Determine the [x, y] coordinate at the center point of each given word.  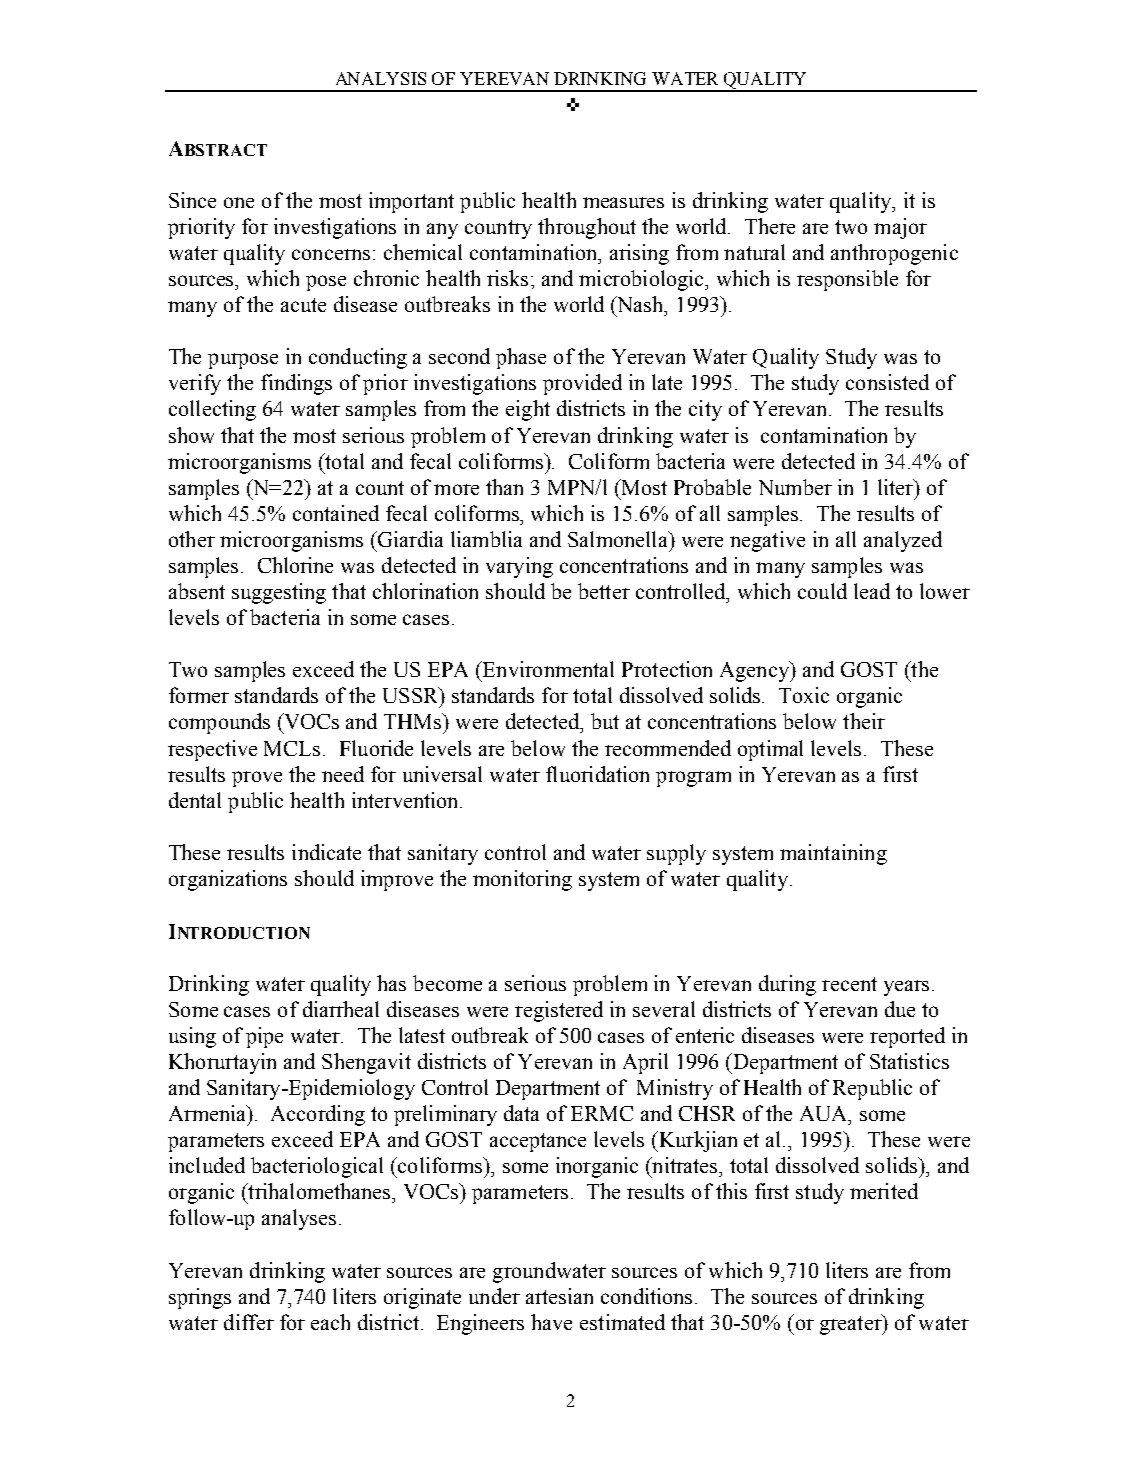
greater [852, 1324]
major [900, 228]
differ [249, 1322]
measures [623, 202]
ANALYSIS [381, 78]
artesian [559, 1296]
